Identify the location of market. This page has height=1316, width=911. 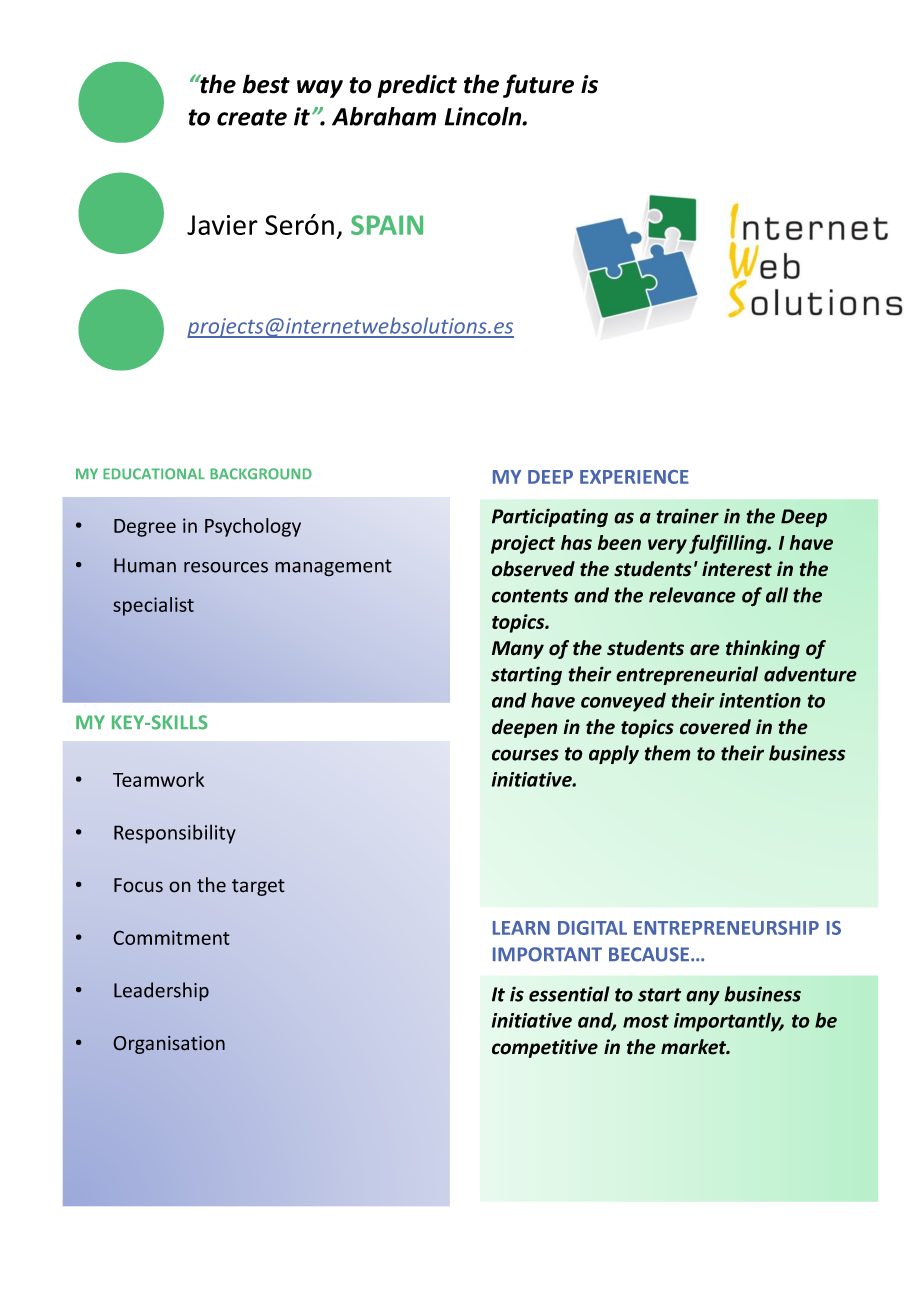
(695, 1047).
